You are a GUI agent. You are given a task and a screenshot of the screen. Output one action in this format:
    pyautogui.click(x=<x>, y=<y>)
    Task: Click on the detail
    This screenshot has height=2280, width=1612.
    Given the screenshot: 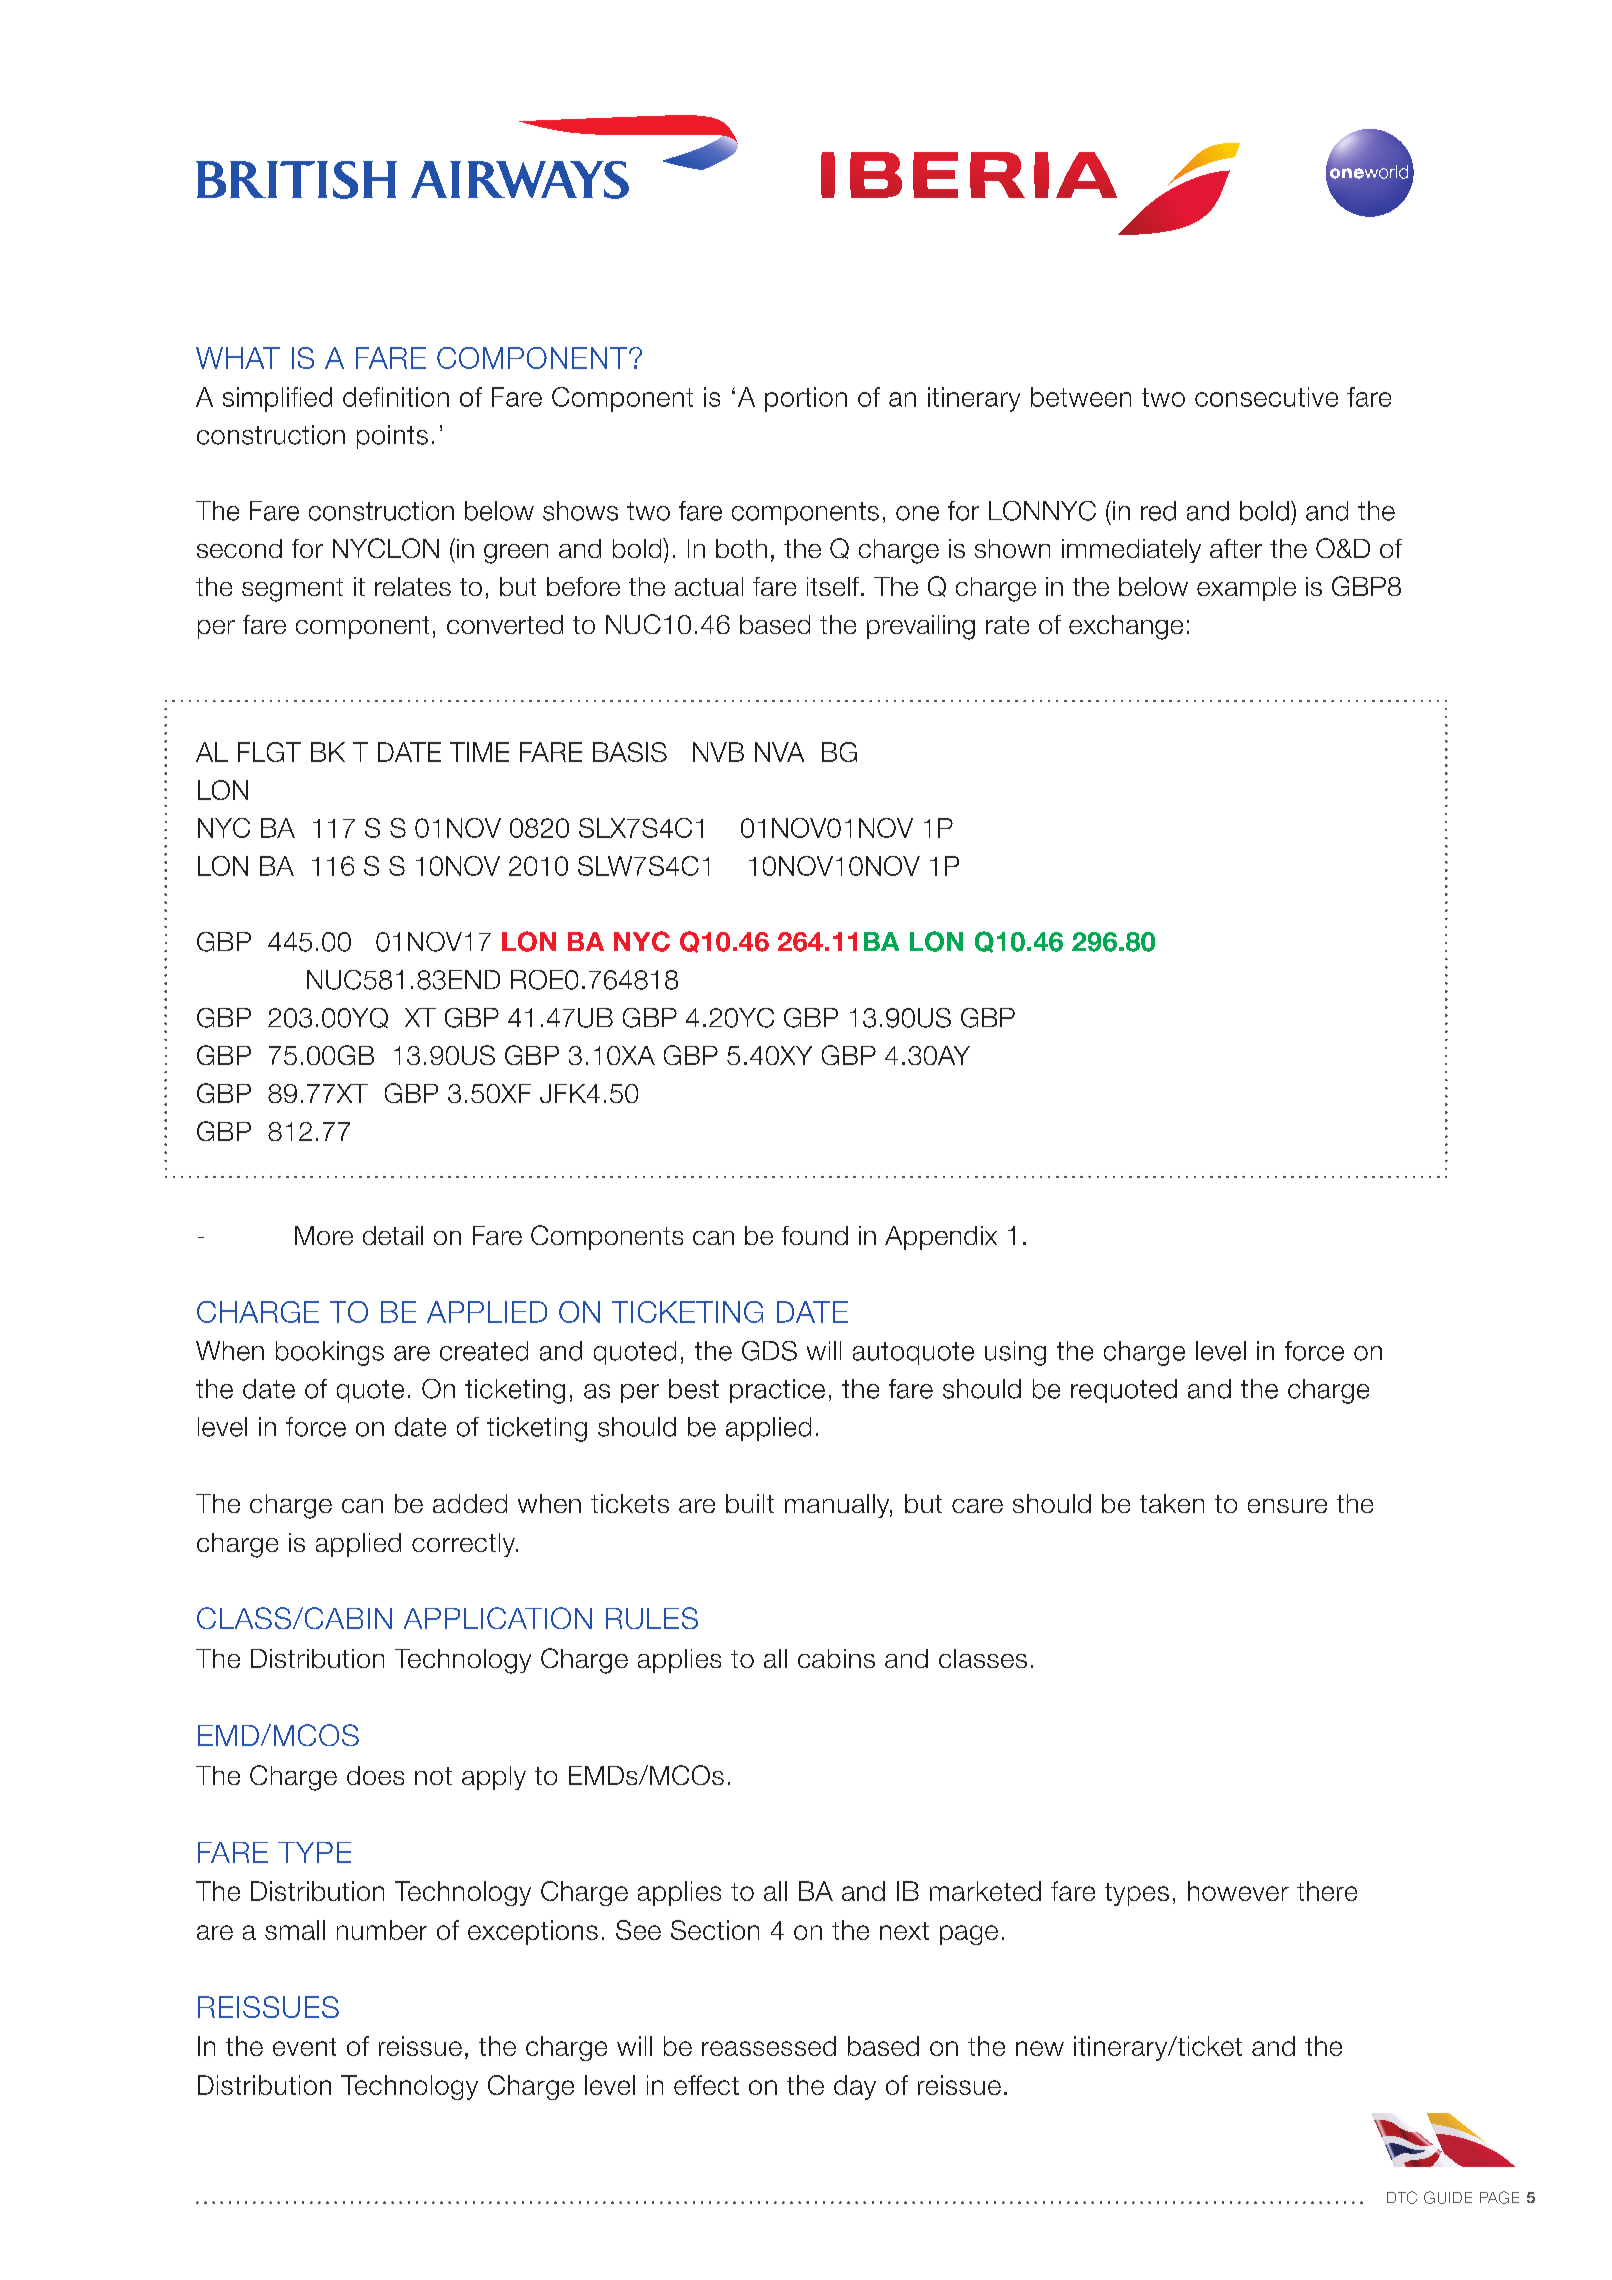 What is the action you would take?
    pyautogui.click(x=393, y=1235)
